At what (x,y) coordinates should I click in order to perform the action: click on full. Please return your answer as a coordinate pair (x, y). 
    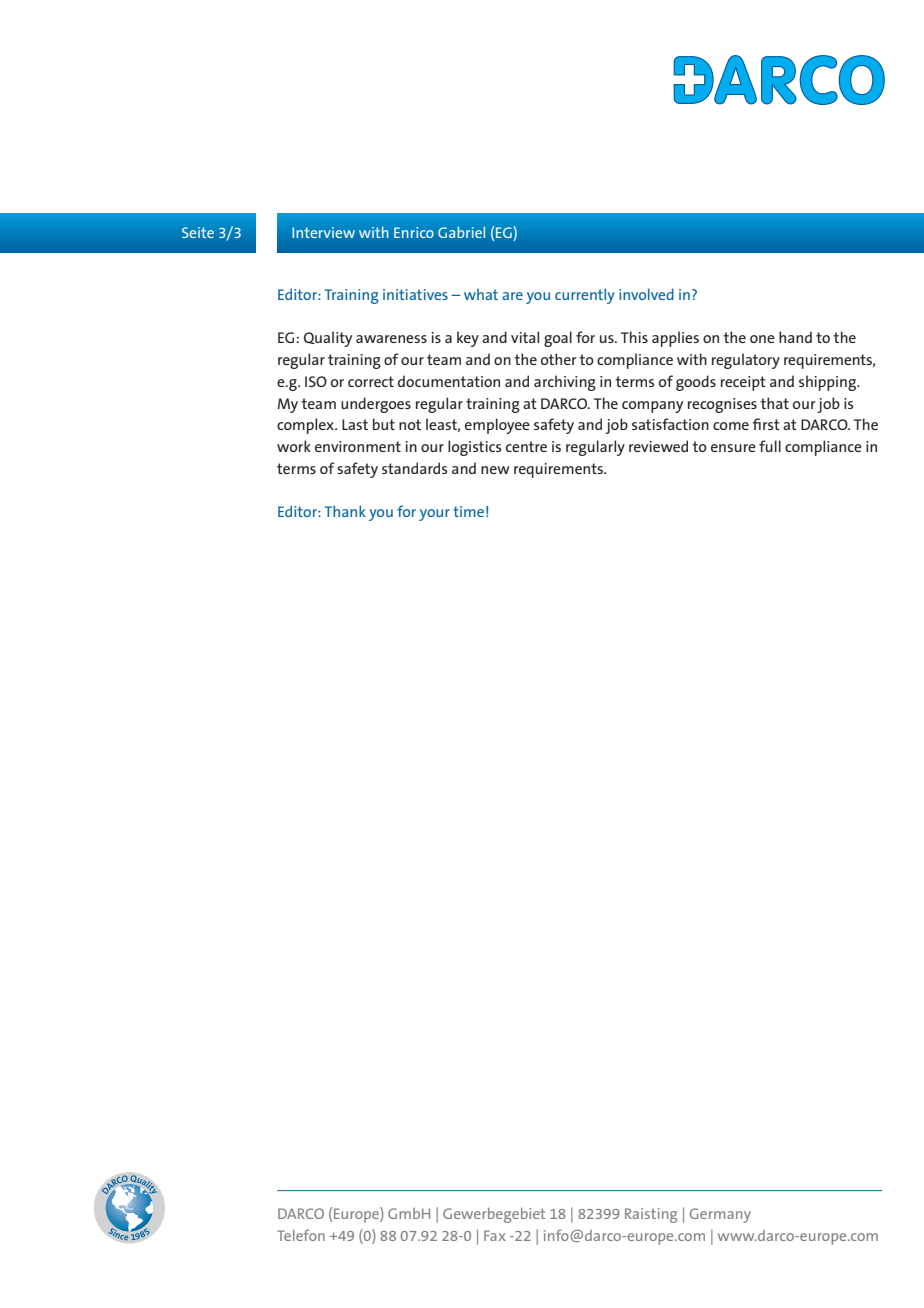
    Looking at the image, I should click on (770, 446).
